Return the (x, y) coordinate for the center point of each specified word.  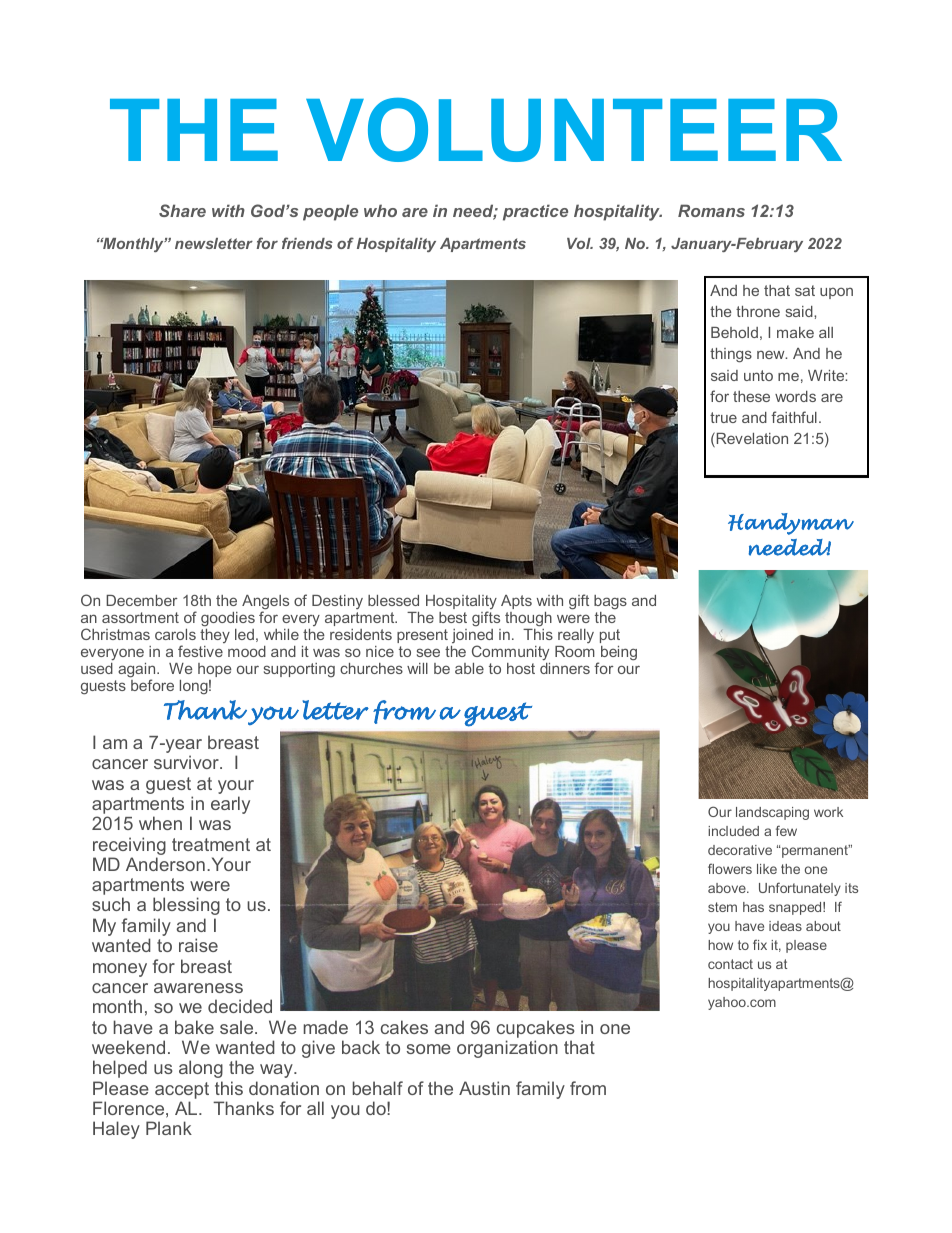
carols (175, 634)
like (767, 869)
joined (472, 637)
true (723, 417)
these (751, 396)
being (619, 653)
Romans (711, 210)
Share (182, 210)
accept (182, 1090)
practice (535, 212)
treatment (211, 844)
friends (307, 243)
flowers (730, 868)
